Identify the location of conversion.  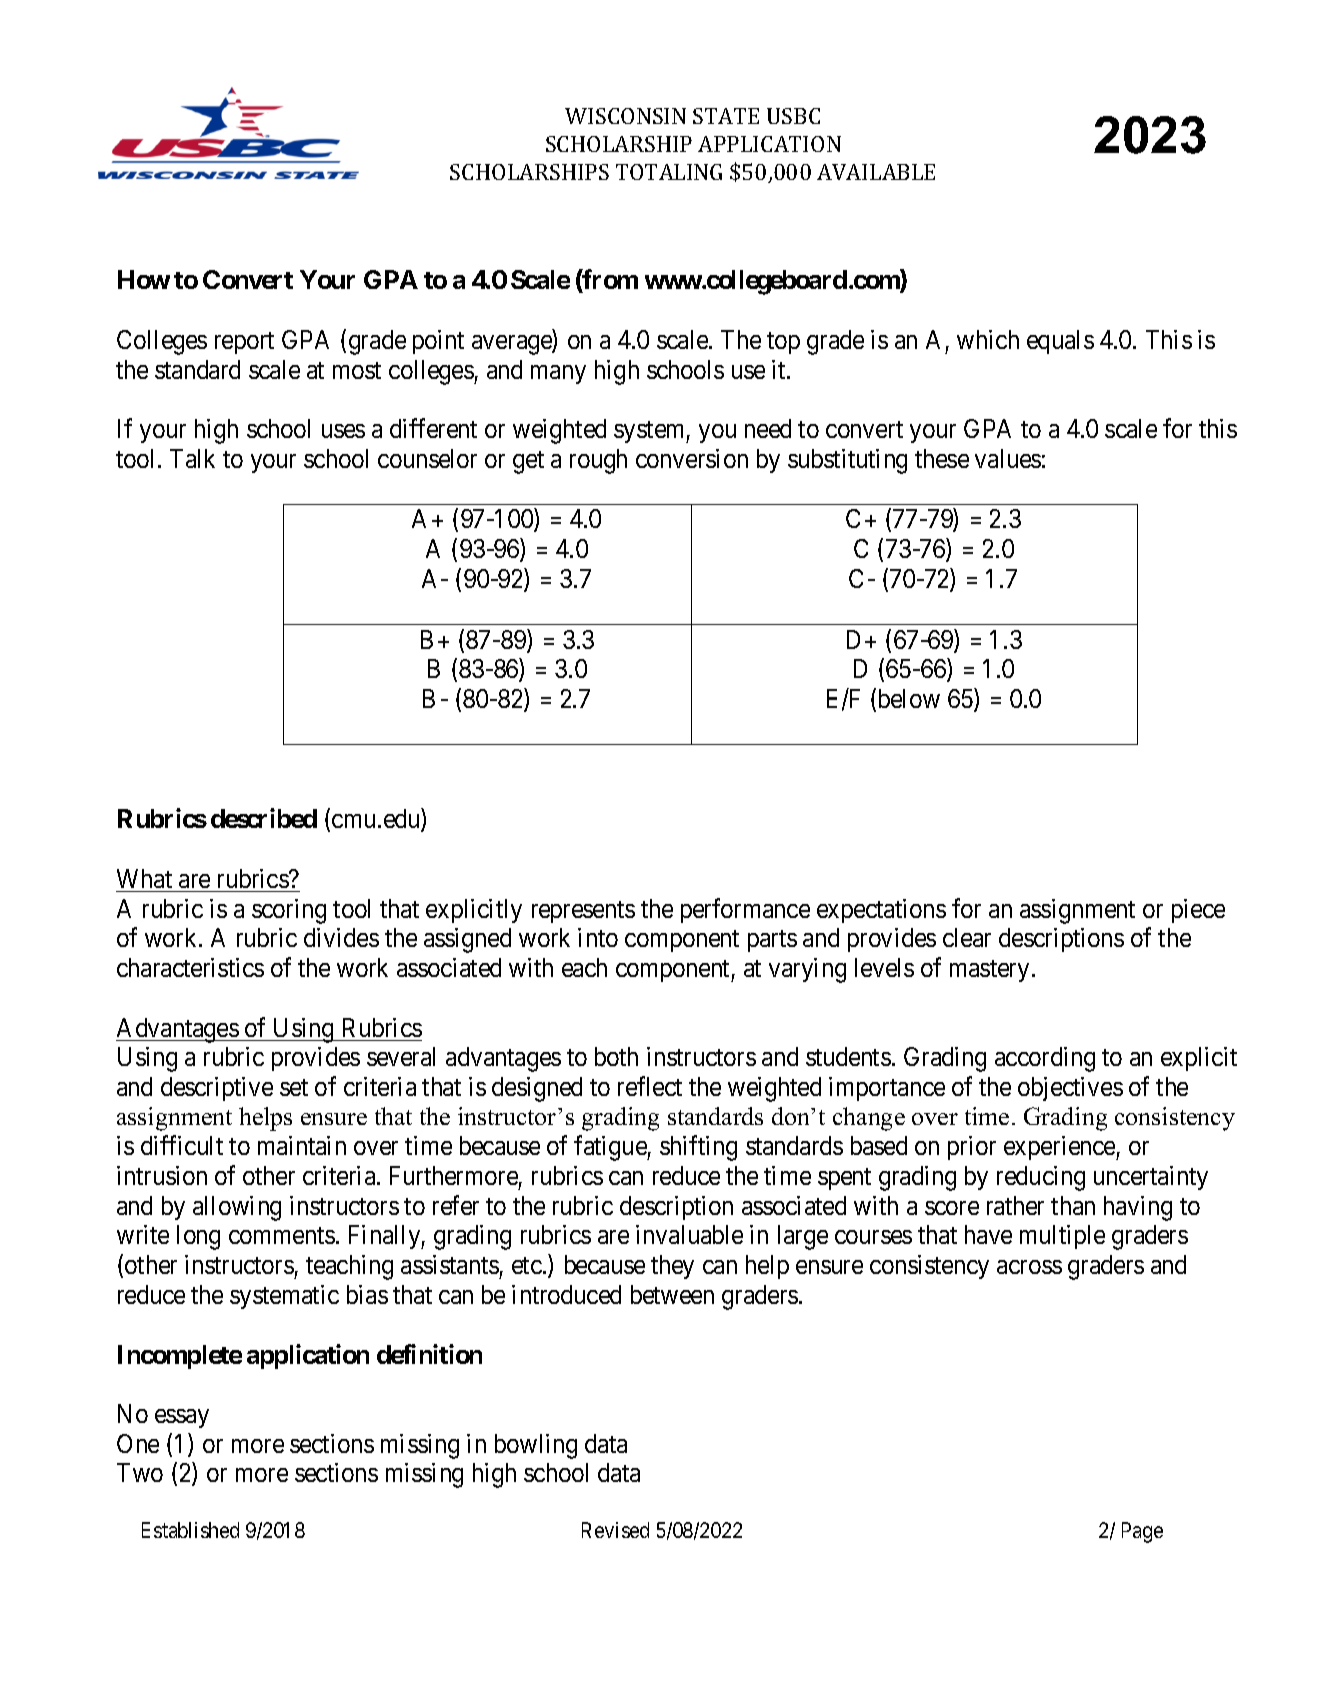
(692, 458).
